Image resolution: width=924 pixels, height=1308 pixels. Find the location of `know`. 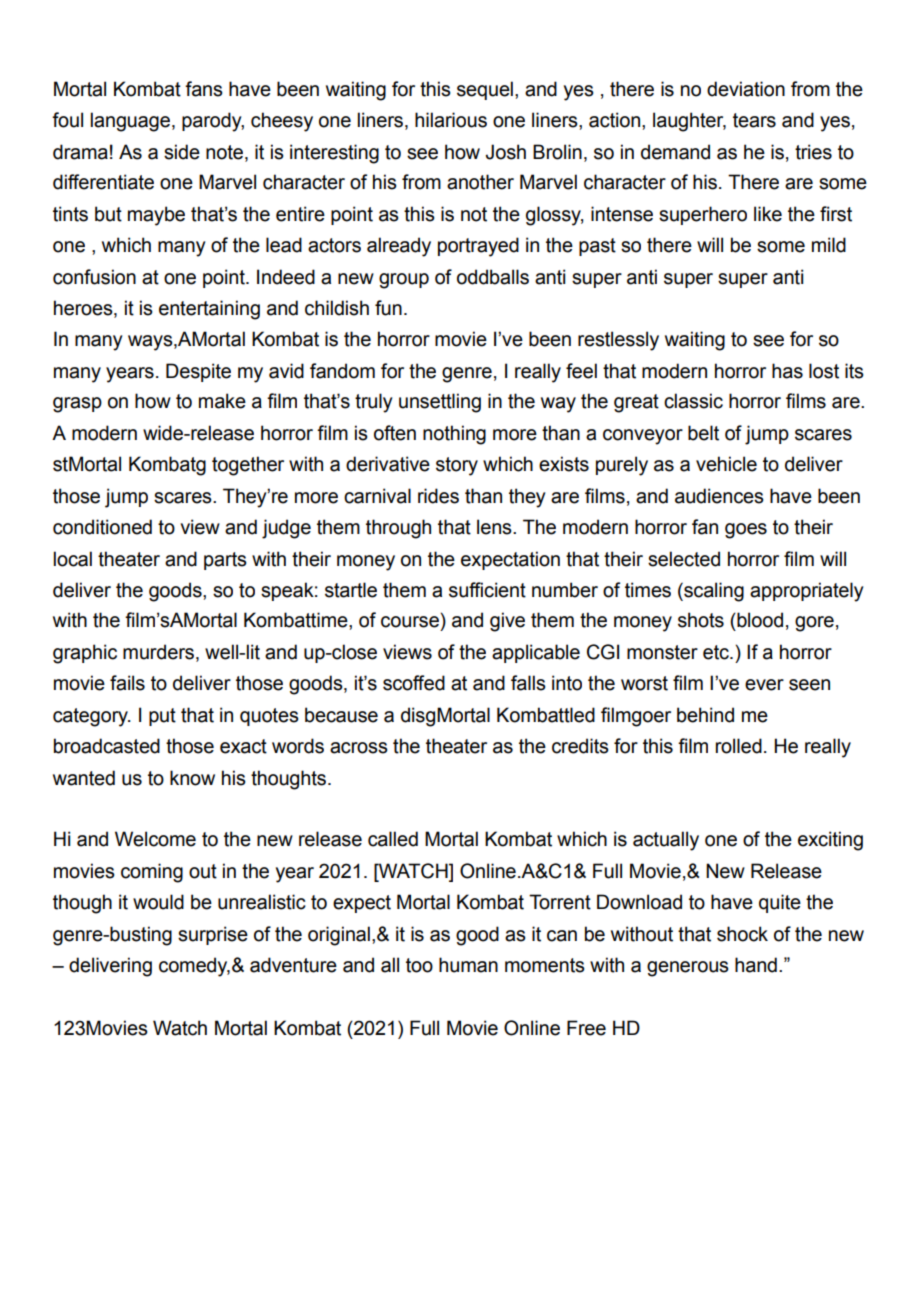

know is located at coordinates (192, 778).
